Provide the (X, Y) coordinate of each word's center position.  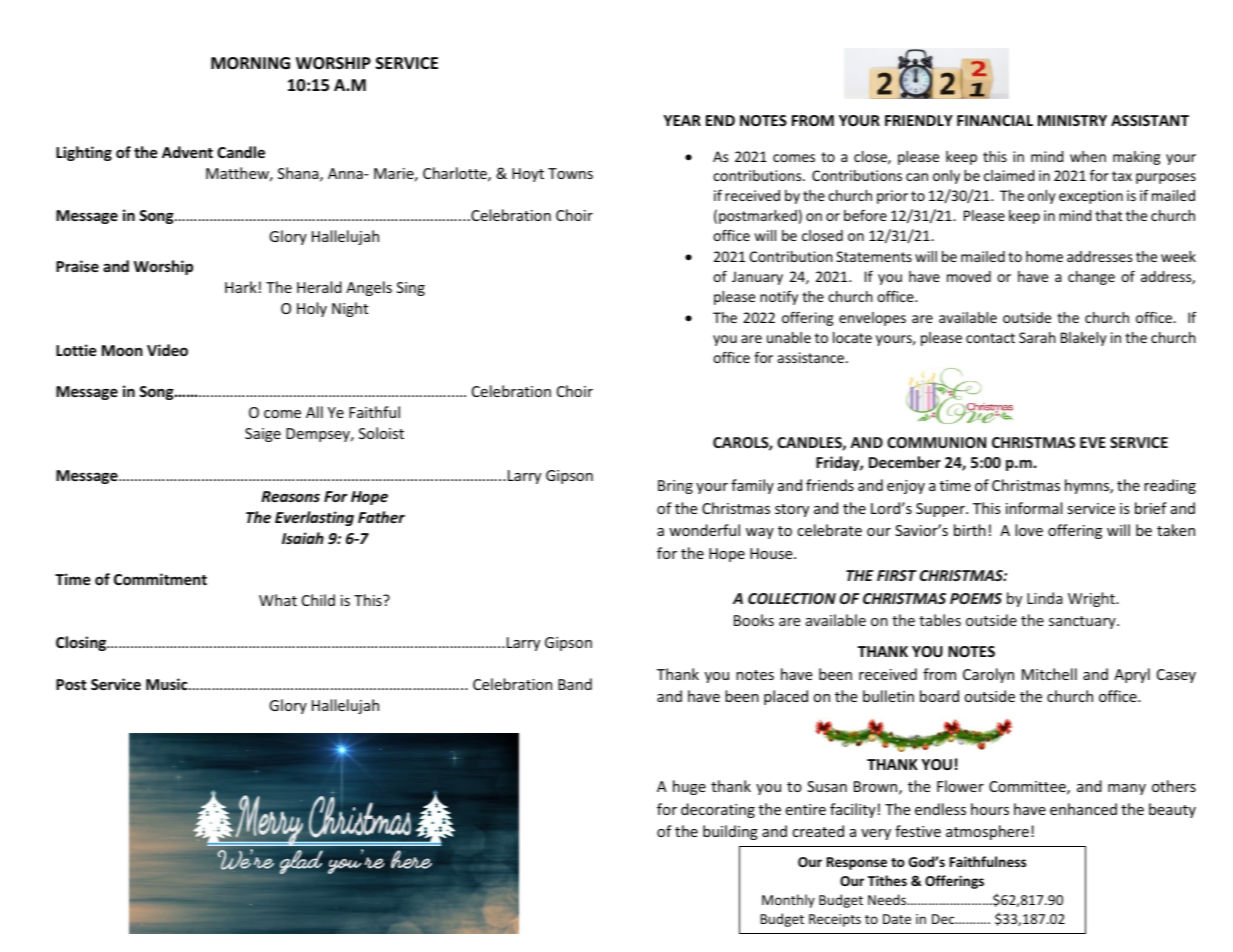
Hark (241, 287)
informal (1034, 508)
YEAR (682, 120)
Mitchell (1049, 674)
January (757, 278)
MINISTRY (1072, 120)
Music (168, 684)
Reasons (290, 496)
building (730, 832)
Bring (675, 487)
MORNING (250, 63)
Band (575, 684)
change (1091, 278)
